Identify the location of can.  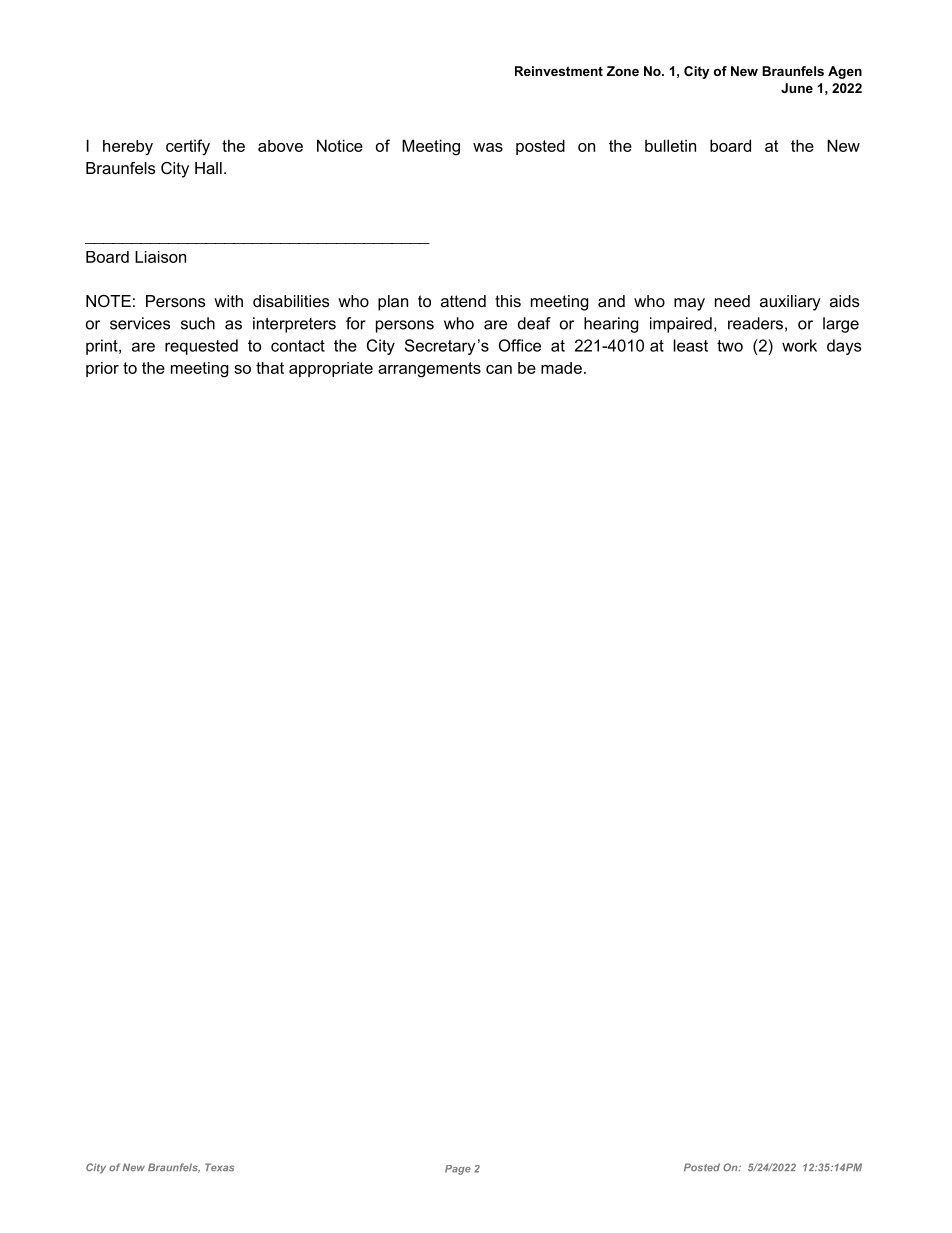
(499, 369).
